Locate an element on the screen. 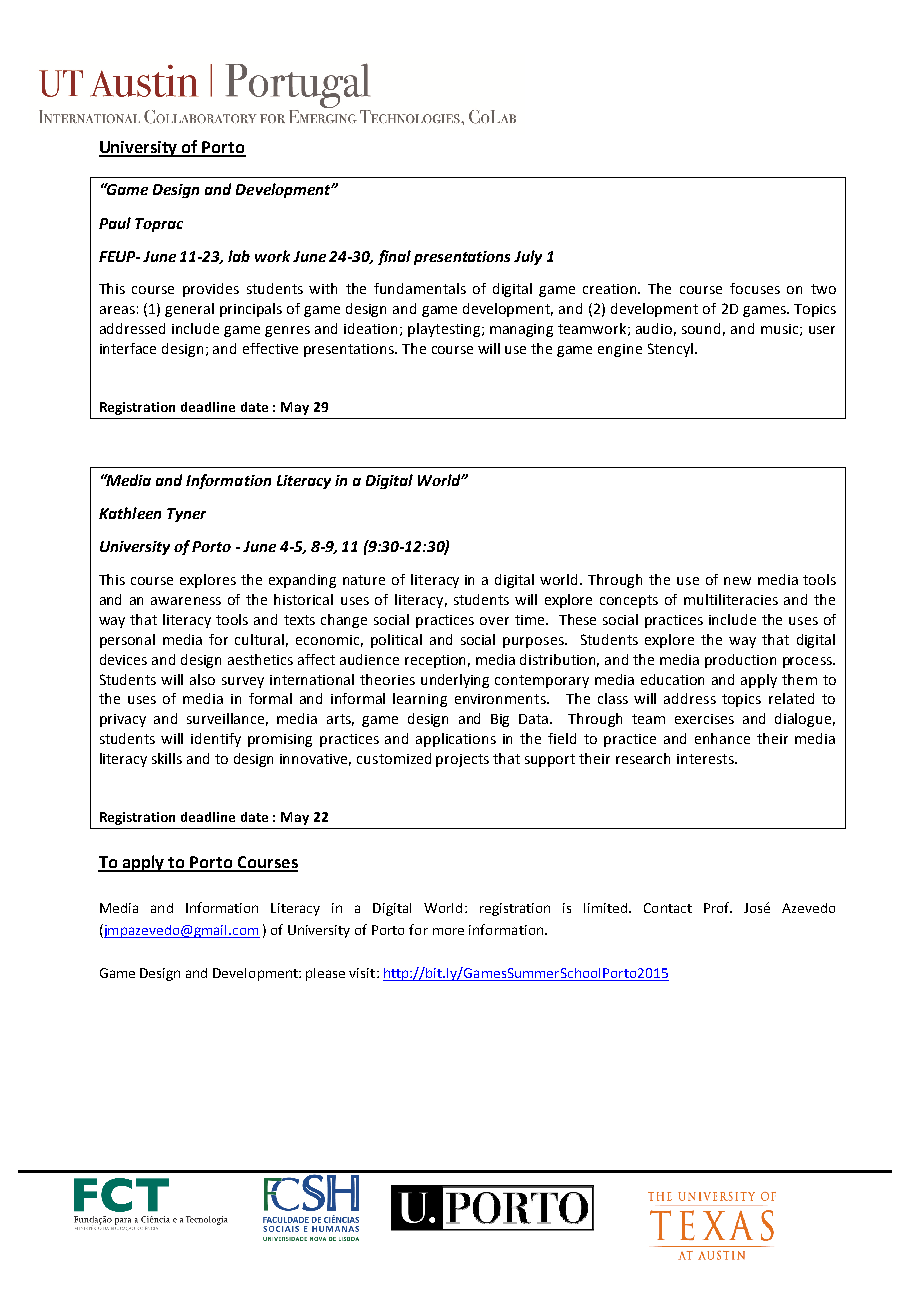  new is located at coordinates (737, 581).
